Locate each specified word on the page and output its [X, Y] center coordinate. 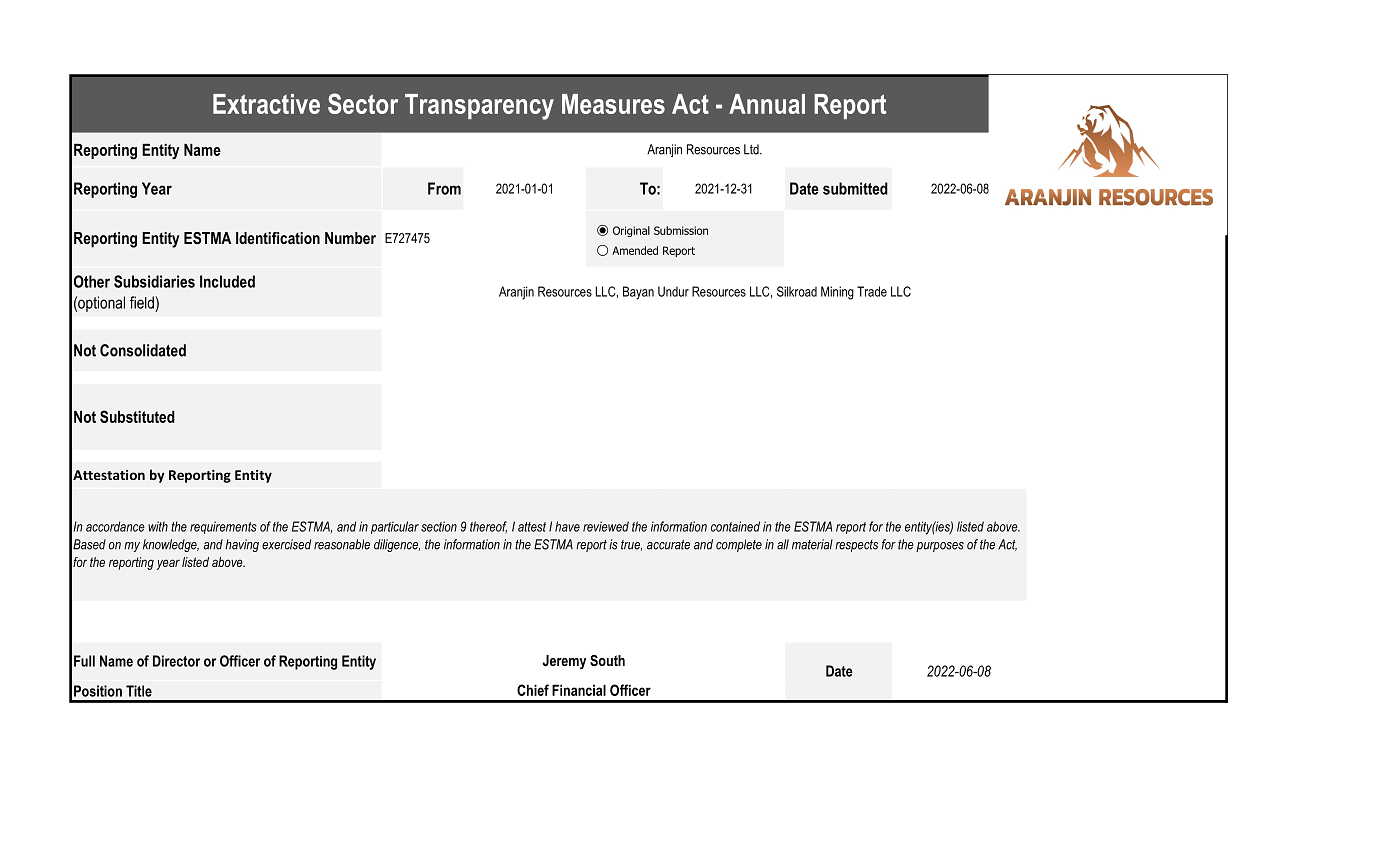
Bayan [638, 293]
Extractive [266, 104]
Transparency [479, 107]
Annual [767, 104]
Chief [533, 690]
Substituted [137, 416]
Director [176, 661]
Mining [837, 293]
